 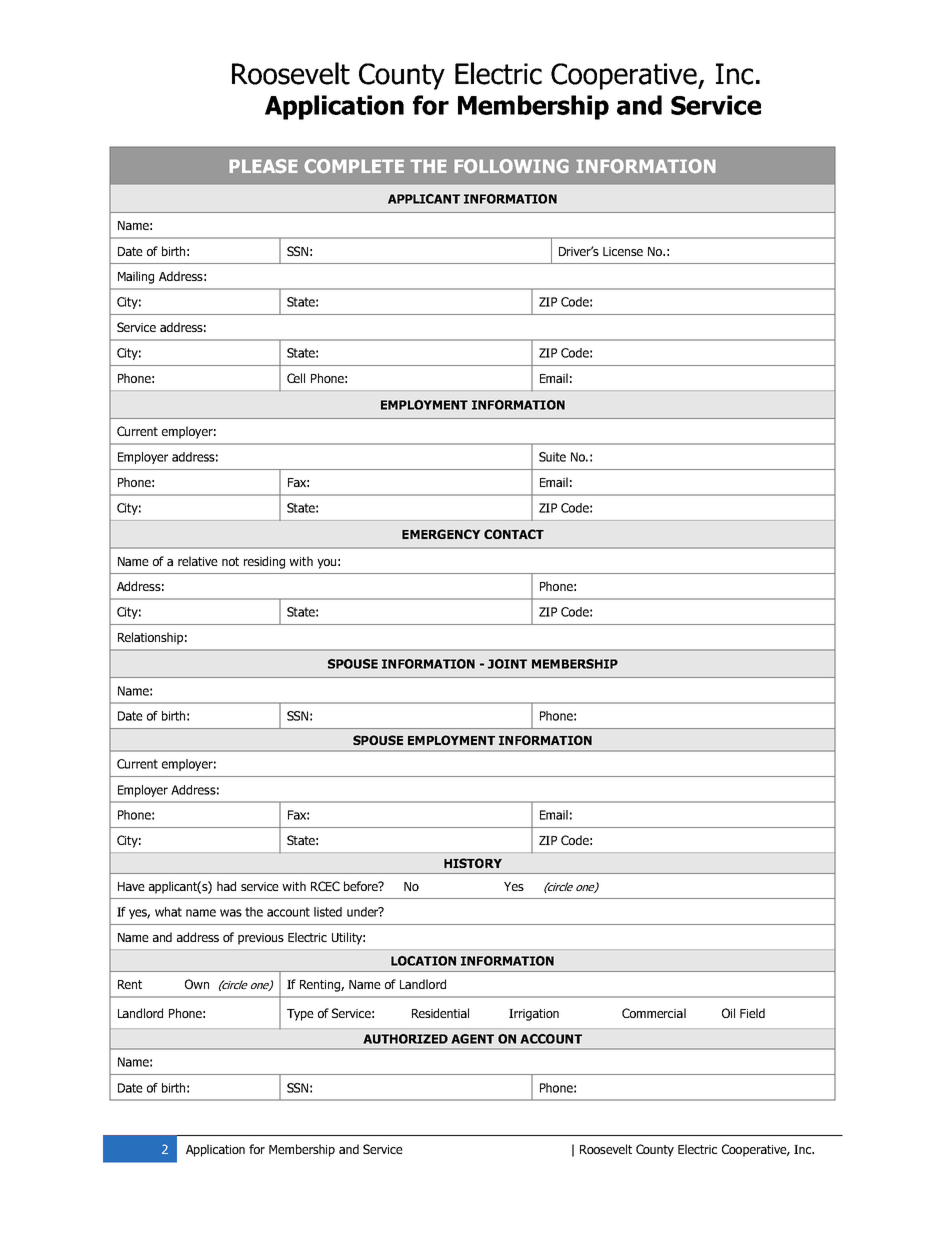 I want to click on License, so click(x=623, y=251).
